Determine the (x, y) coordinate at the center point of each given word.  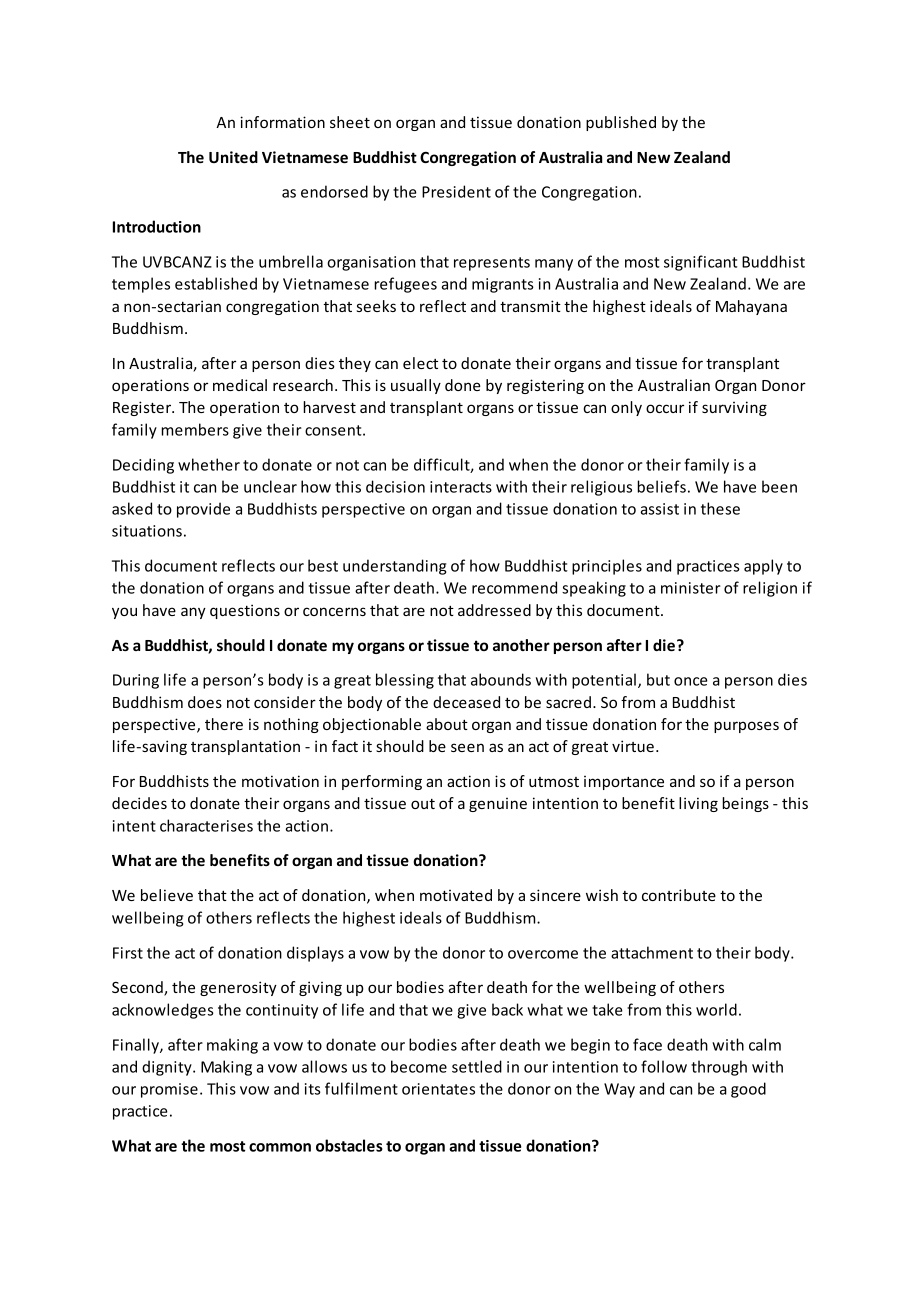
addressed (494, 610)
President (456, 191)
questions (245, 611)
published (621, 123)
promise (169, 1090)
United (233, 157)
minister (691, 588)
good (748, 1090)
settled (477, 1066)
